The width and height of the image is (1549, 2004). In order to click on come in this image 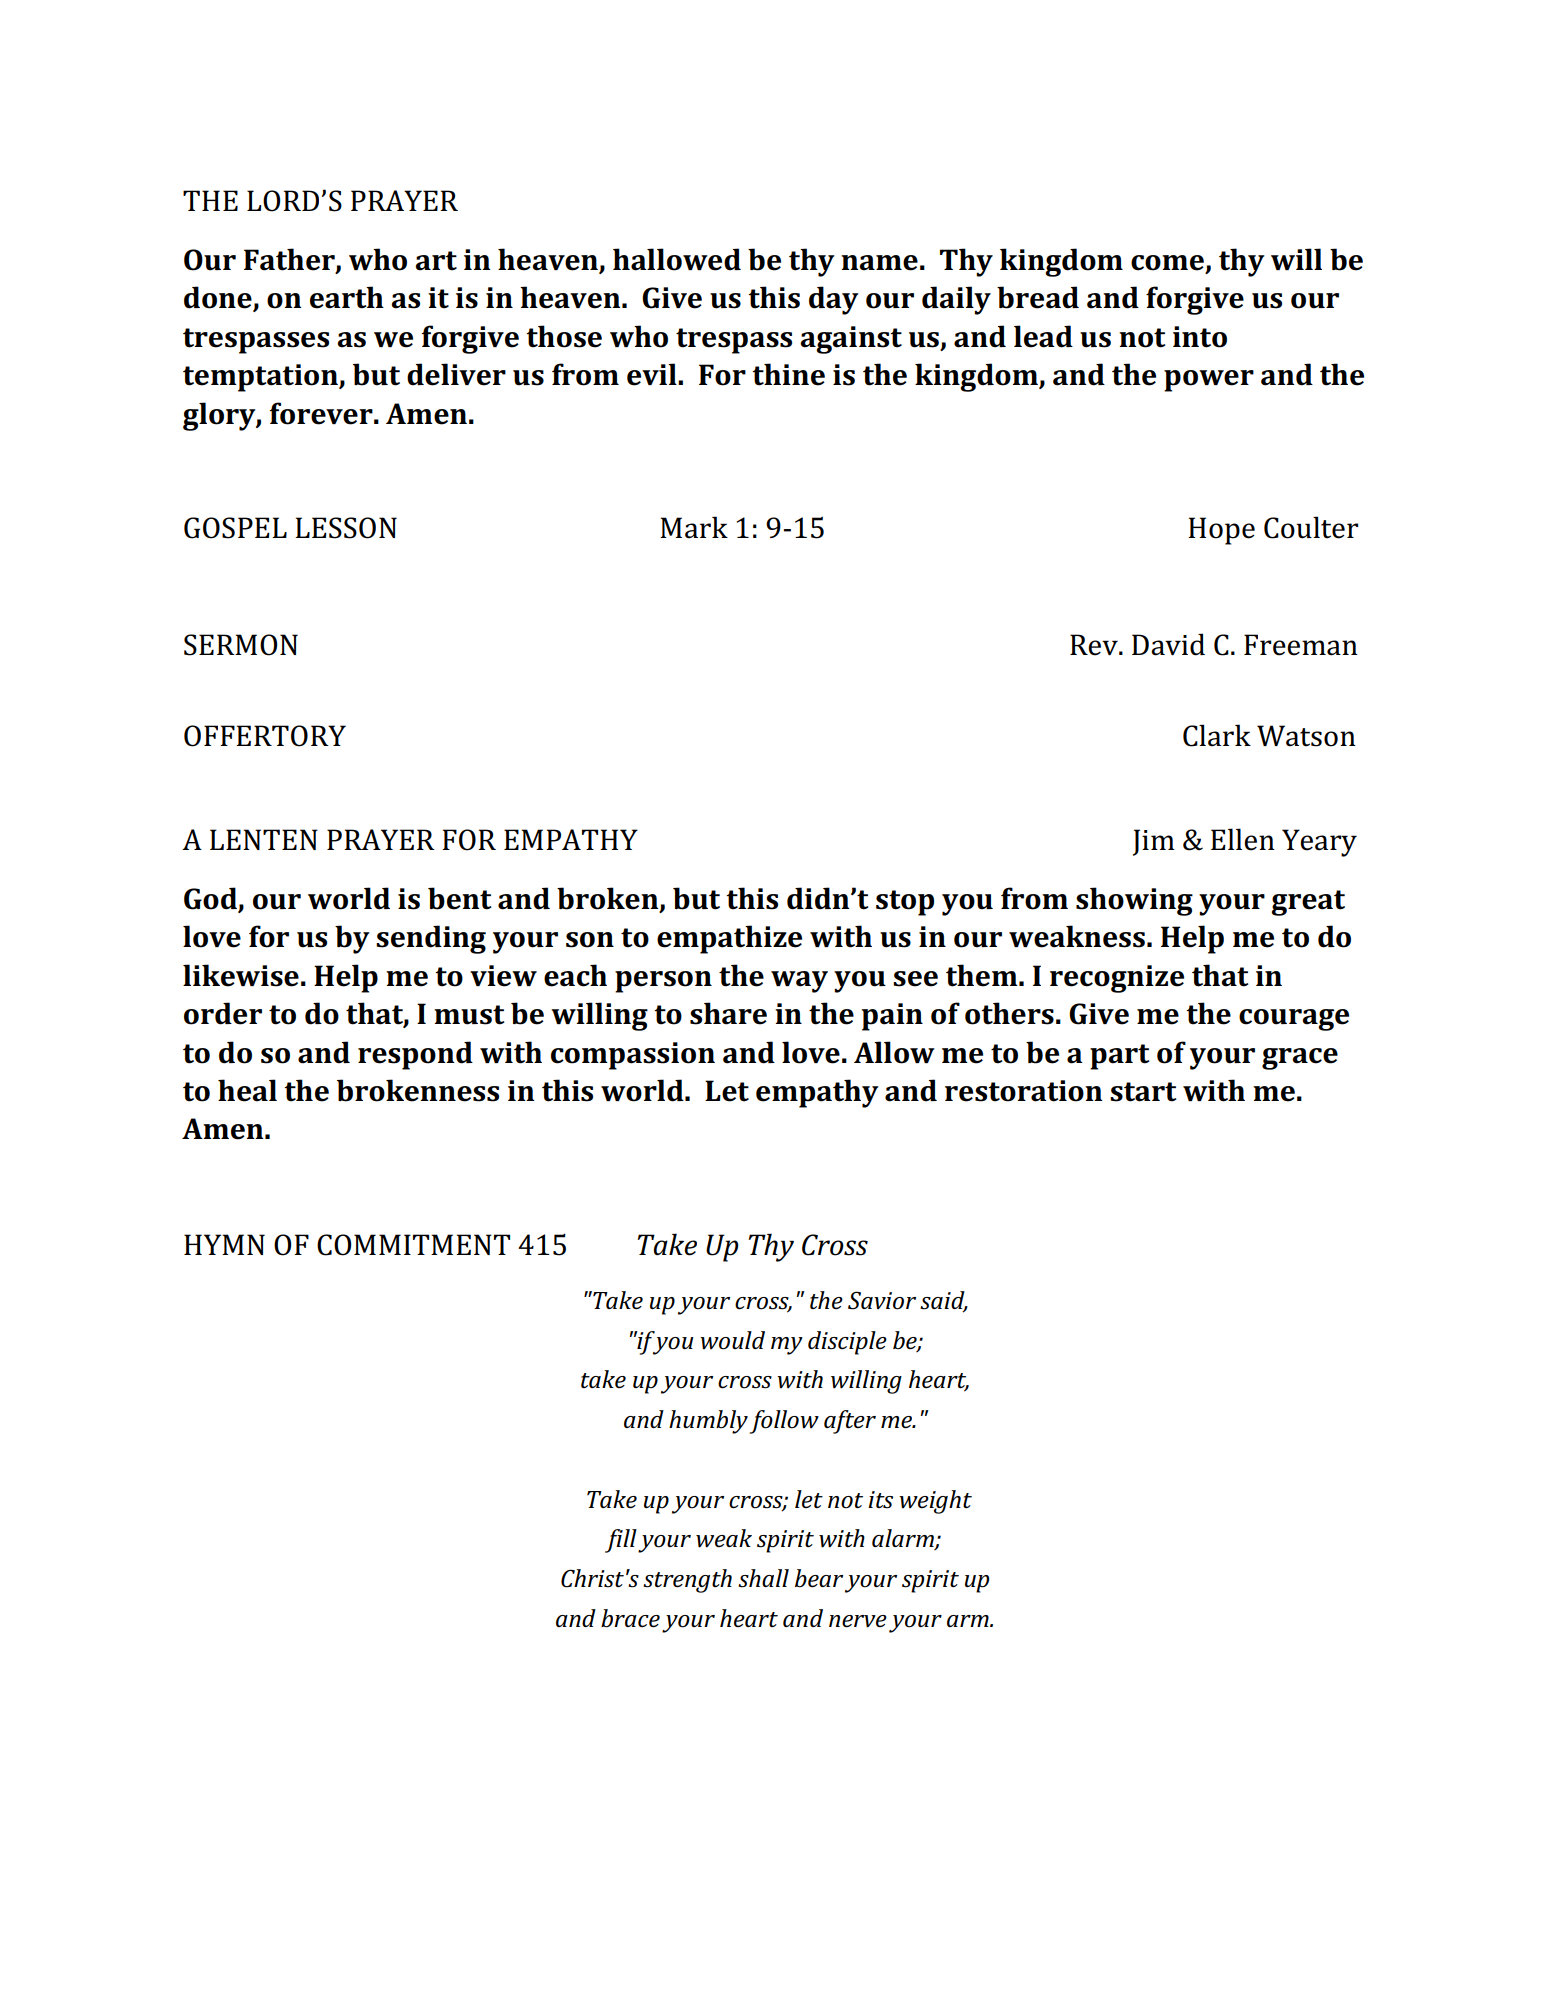, I will do `click(1168, 264)`.
